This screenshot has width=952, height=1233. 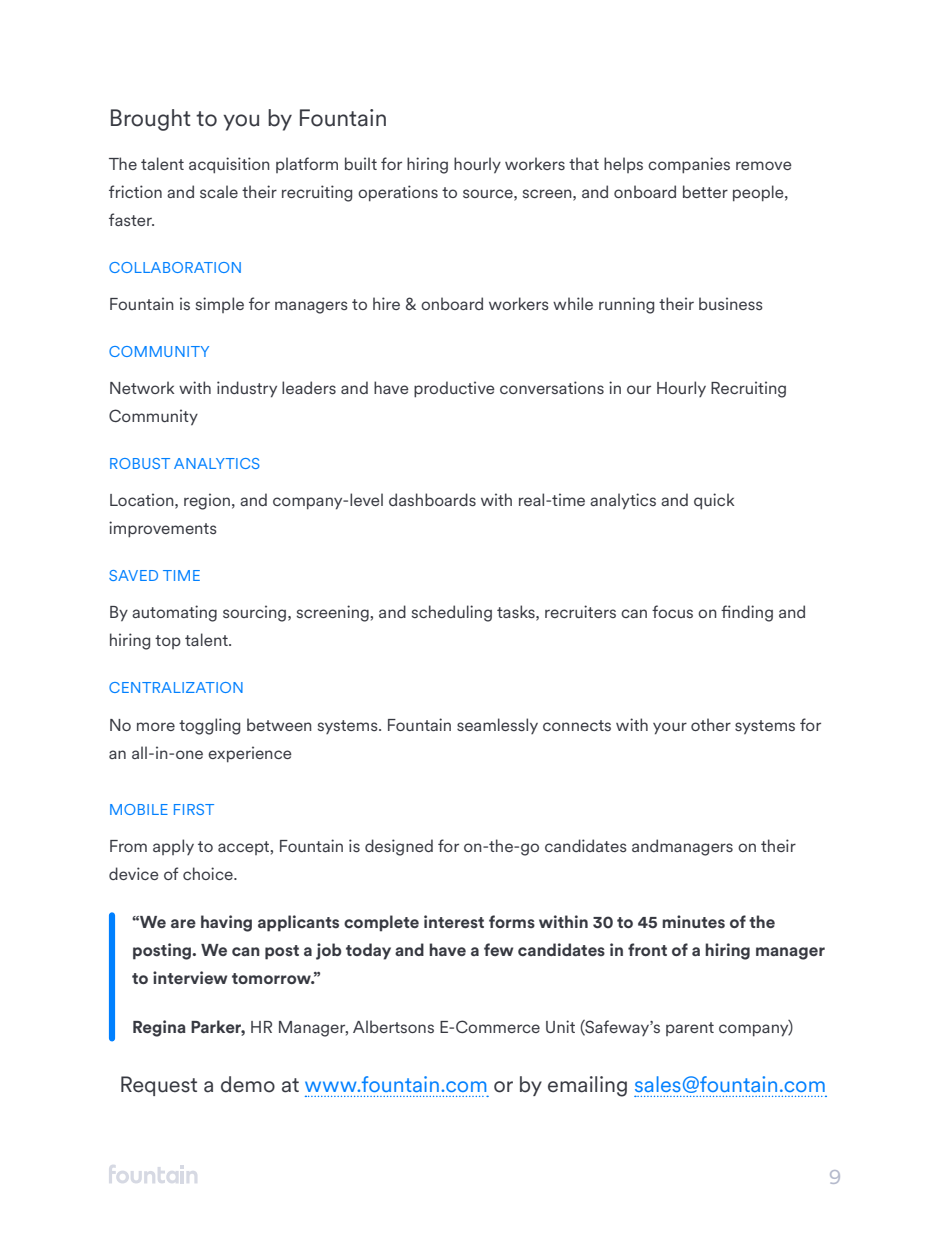 I want to click on automating, so click(x=174, y=613).
